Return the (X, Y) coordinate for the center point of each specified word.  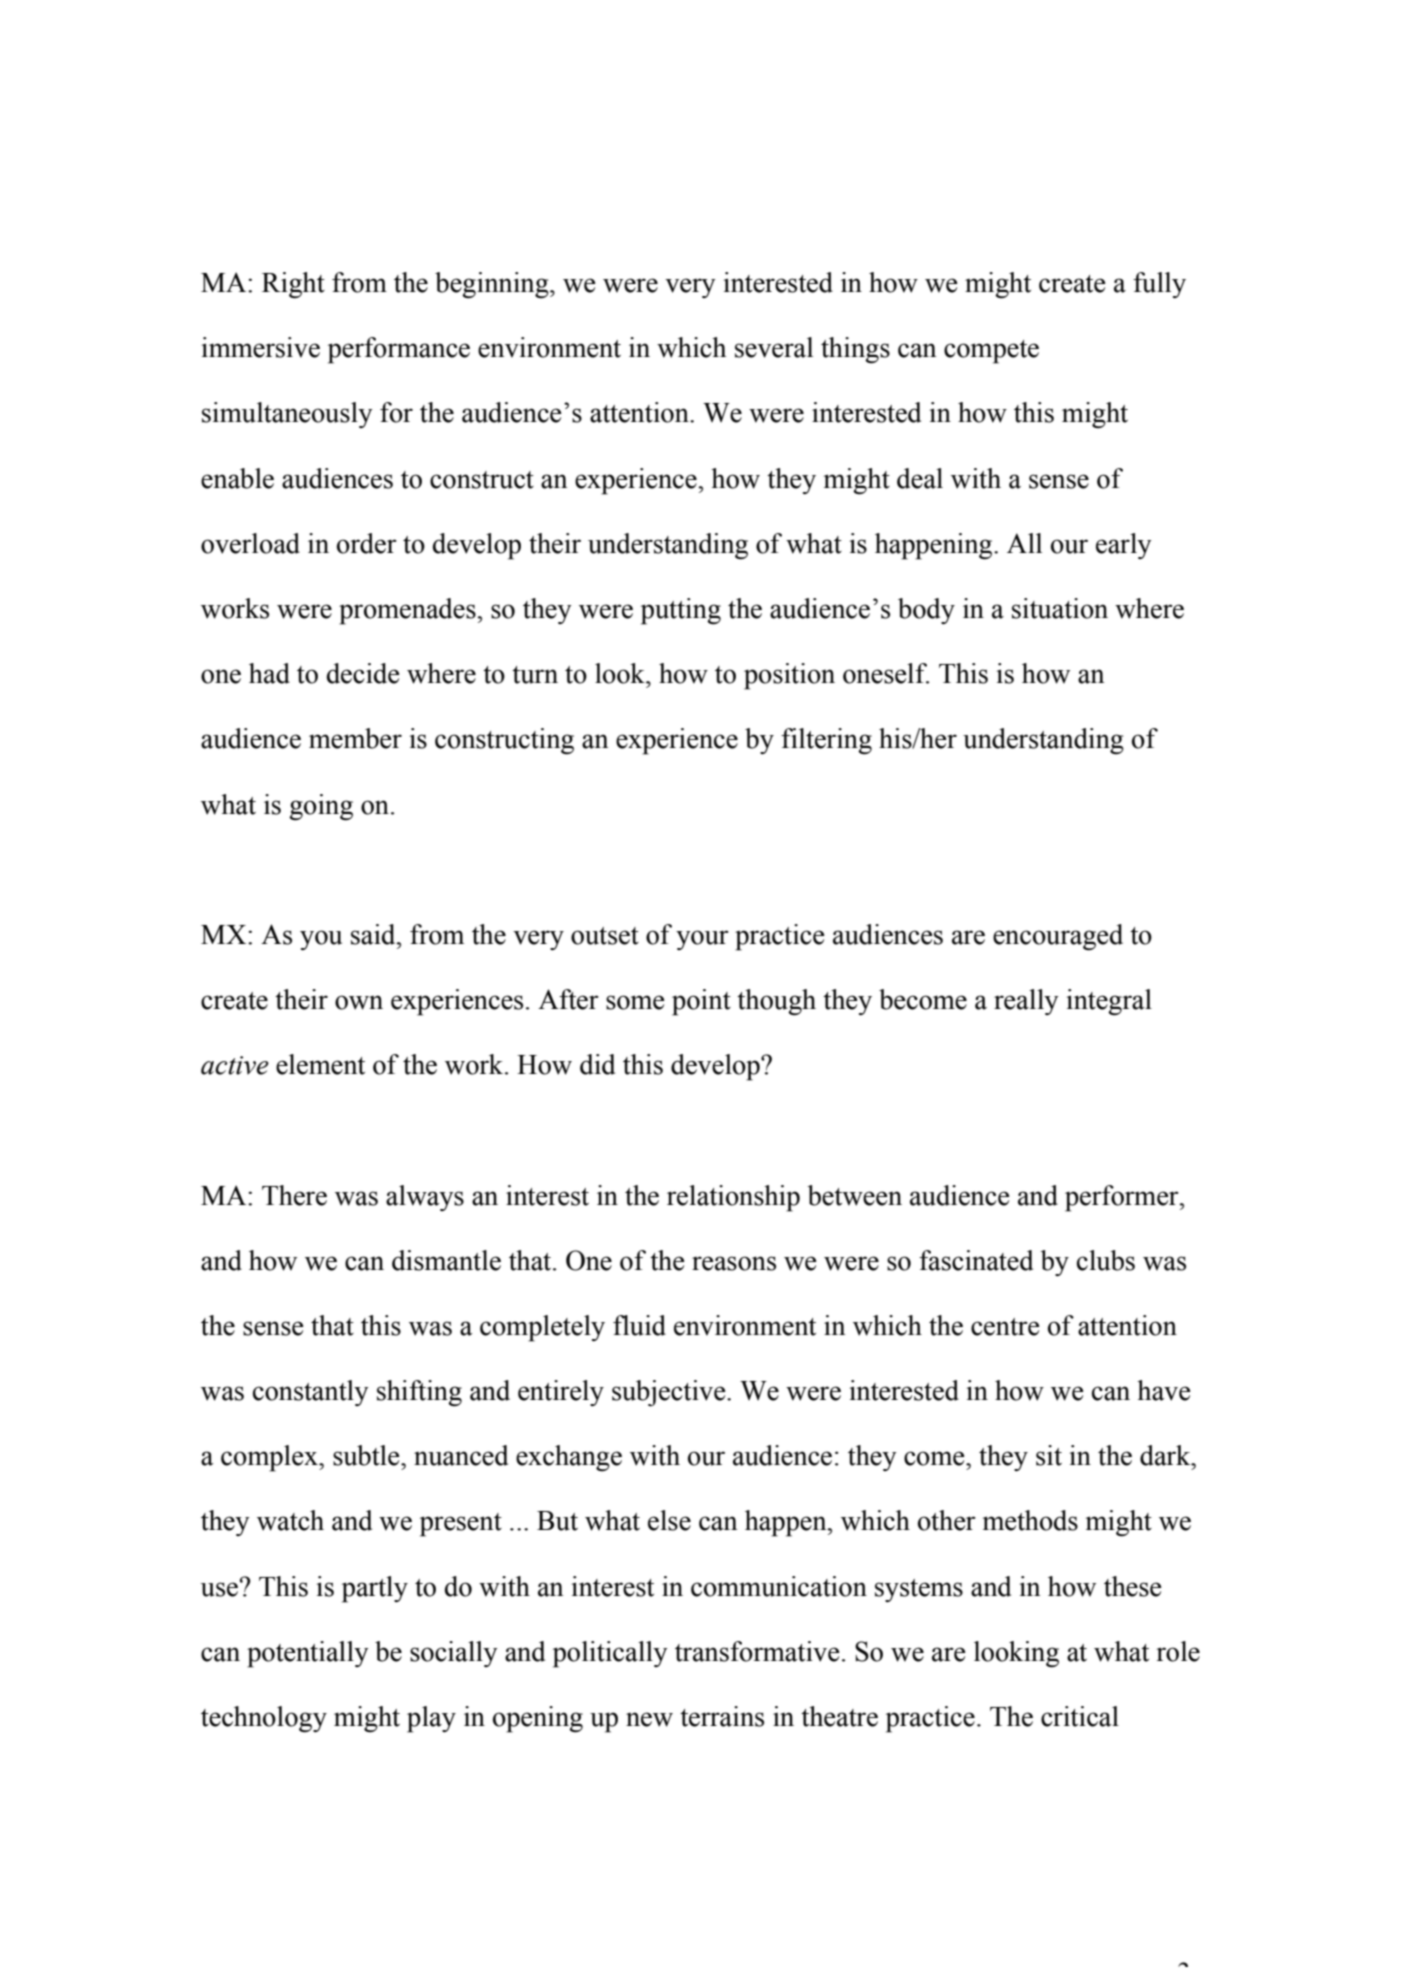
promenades (408, 611)
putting (681, 611)
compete (991, 352)
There (294, 1195)
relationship (733, 1198)
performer (1123, 1198)
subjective (670, 1393)
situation (1060, 608)
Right (293, 285)
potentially (308, 1654)
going (321, 807)
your (702, 940)
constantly (311, 1393)
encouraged (1058, 937)
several (774, 347)
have (1164, 1390)
